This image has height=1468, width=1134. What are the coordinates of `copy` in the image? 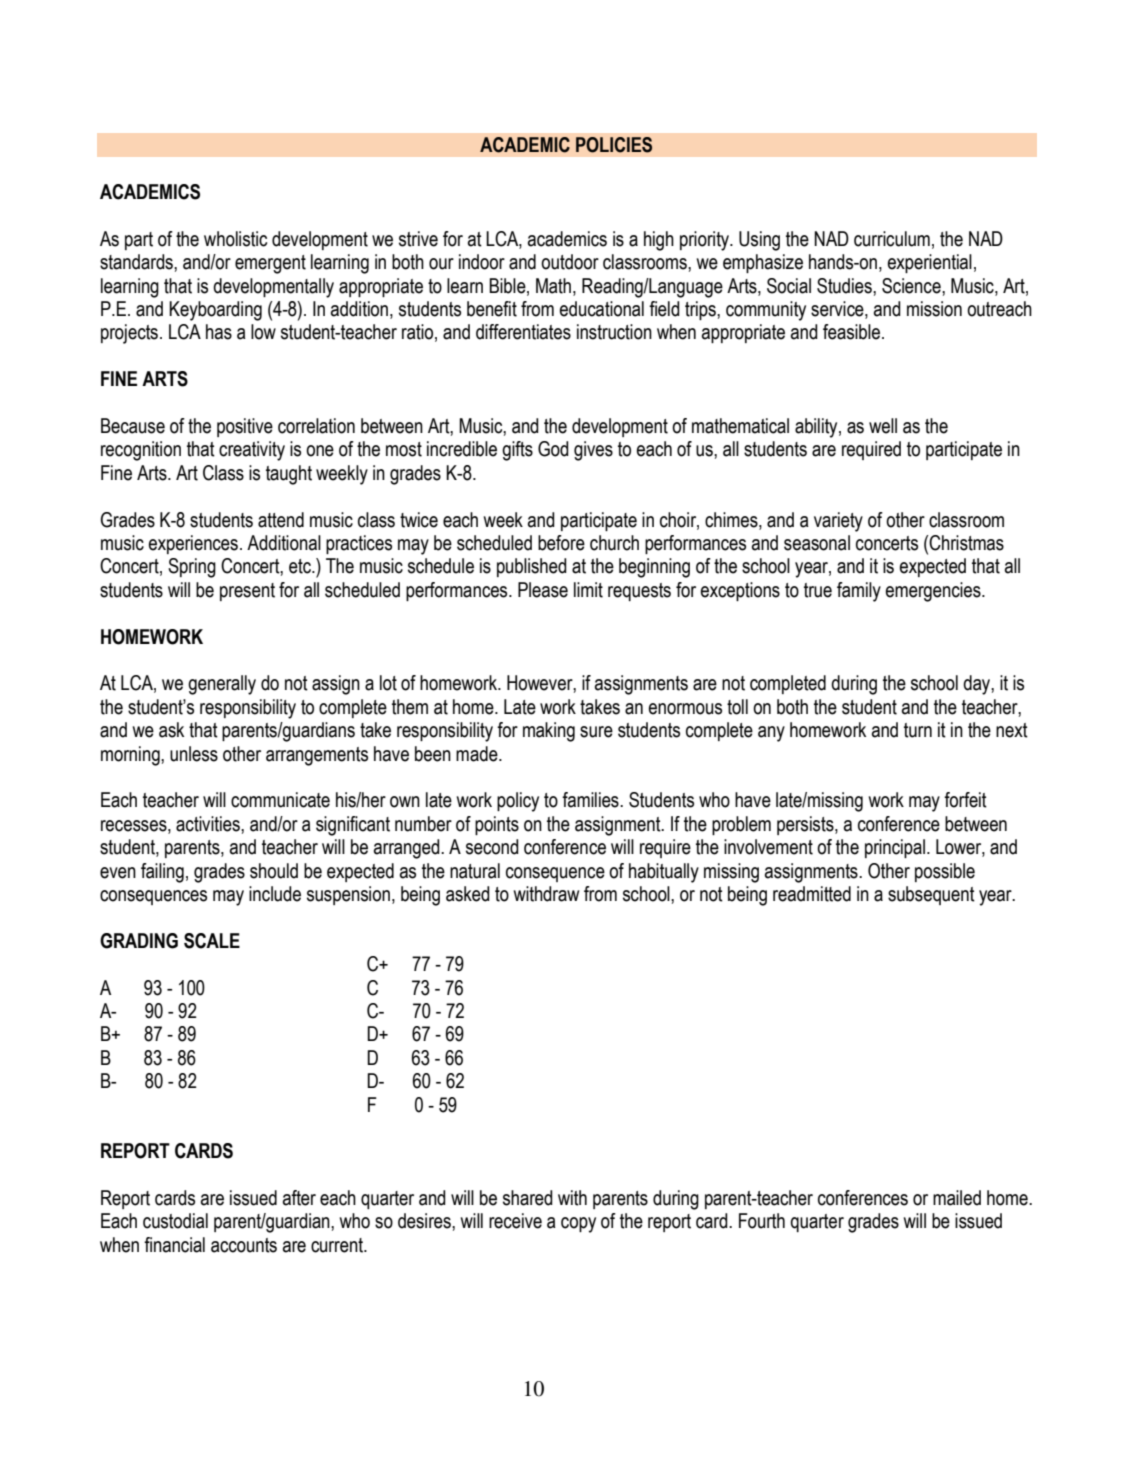 It's located at (578, 1225).
